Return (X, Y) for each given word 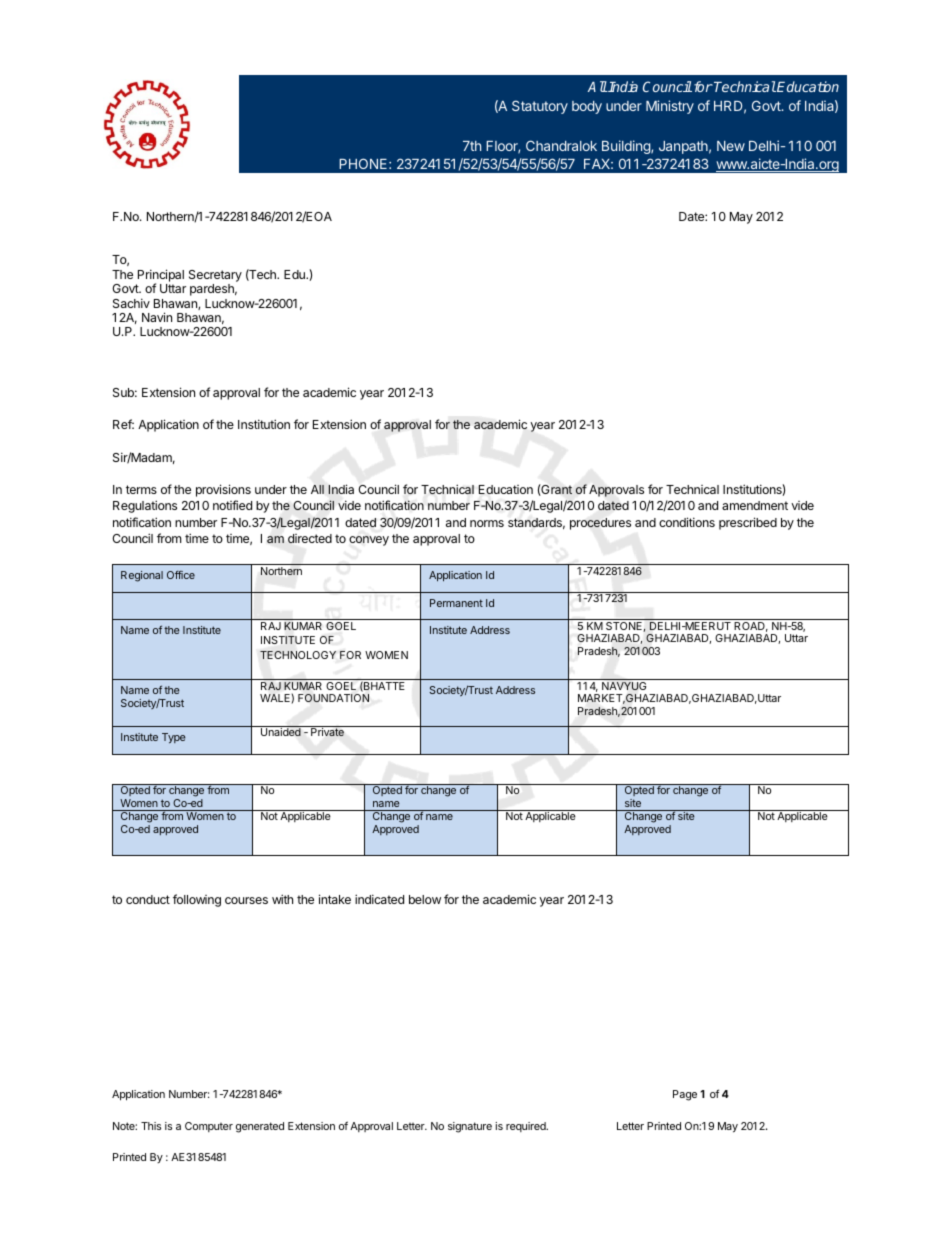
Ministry (670, 107)
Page (685, 1095)
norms (487, 523)
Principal (161, 276)
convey (369, 541)
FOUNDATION (333, 698)
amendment (755, 505)
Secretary (215, 276)
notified (232, 505)
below (425, 899)
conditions (687, 522)
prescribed (748, 523)
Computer (209, 1127)
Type (174, 738)
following (197, 900)
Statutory (540, 107)
